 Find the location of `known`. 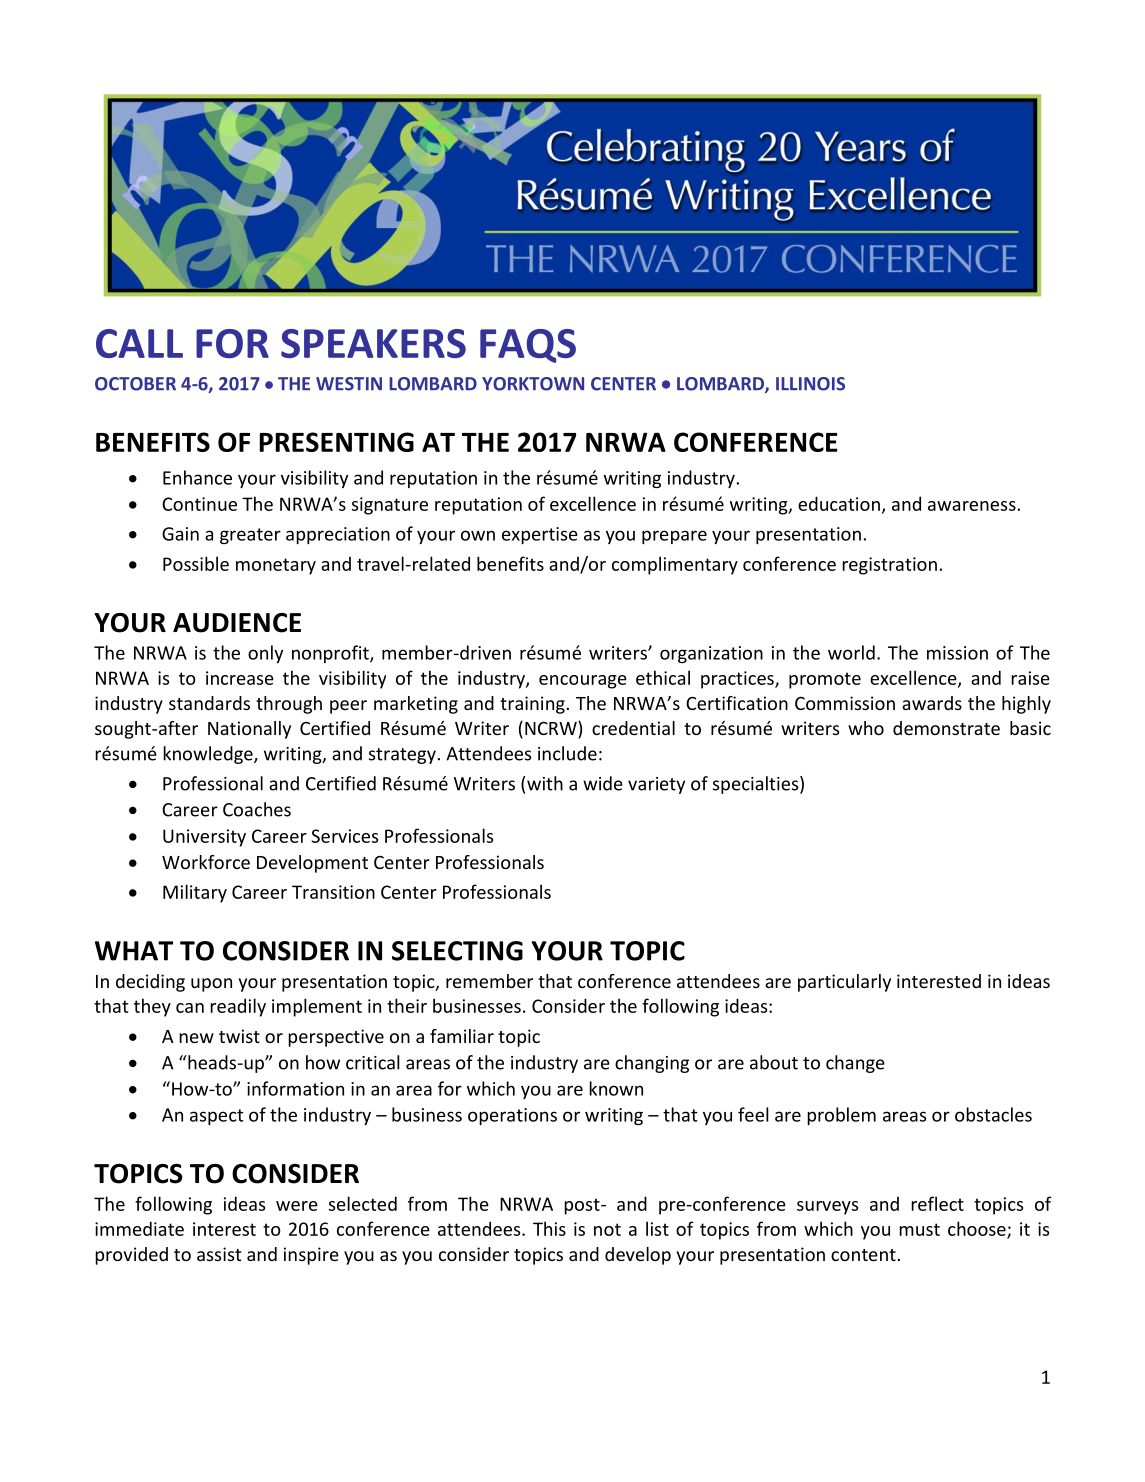

known is located at coordinates (616, 1088).
